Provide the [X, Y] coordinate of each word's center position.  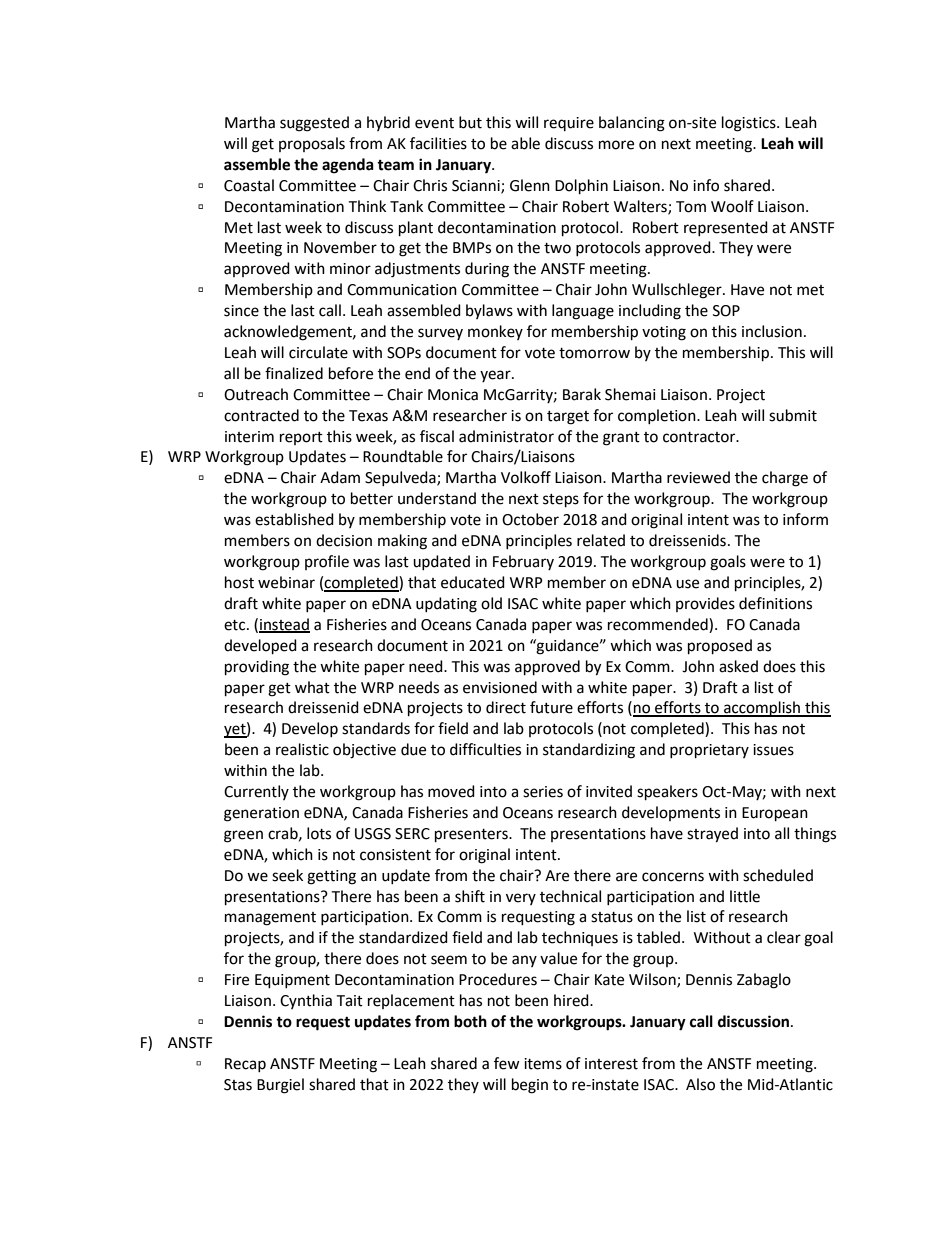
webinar [286, 582]
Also [700, 1084]
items [543, 1064]
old [491, 603]
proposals [312, 144]
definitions [775, 603]
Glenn [530, 185]
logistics [750, 124]
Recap [245, 1065]
